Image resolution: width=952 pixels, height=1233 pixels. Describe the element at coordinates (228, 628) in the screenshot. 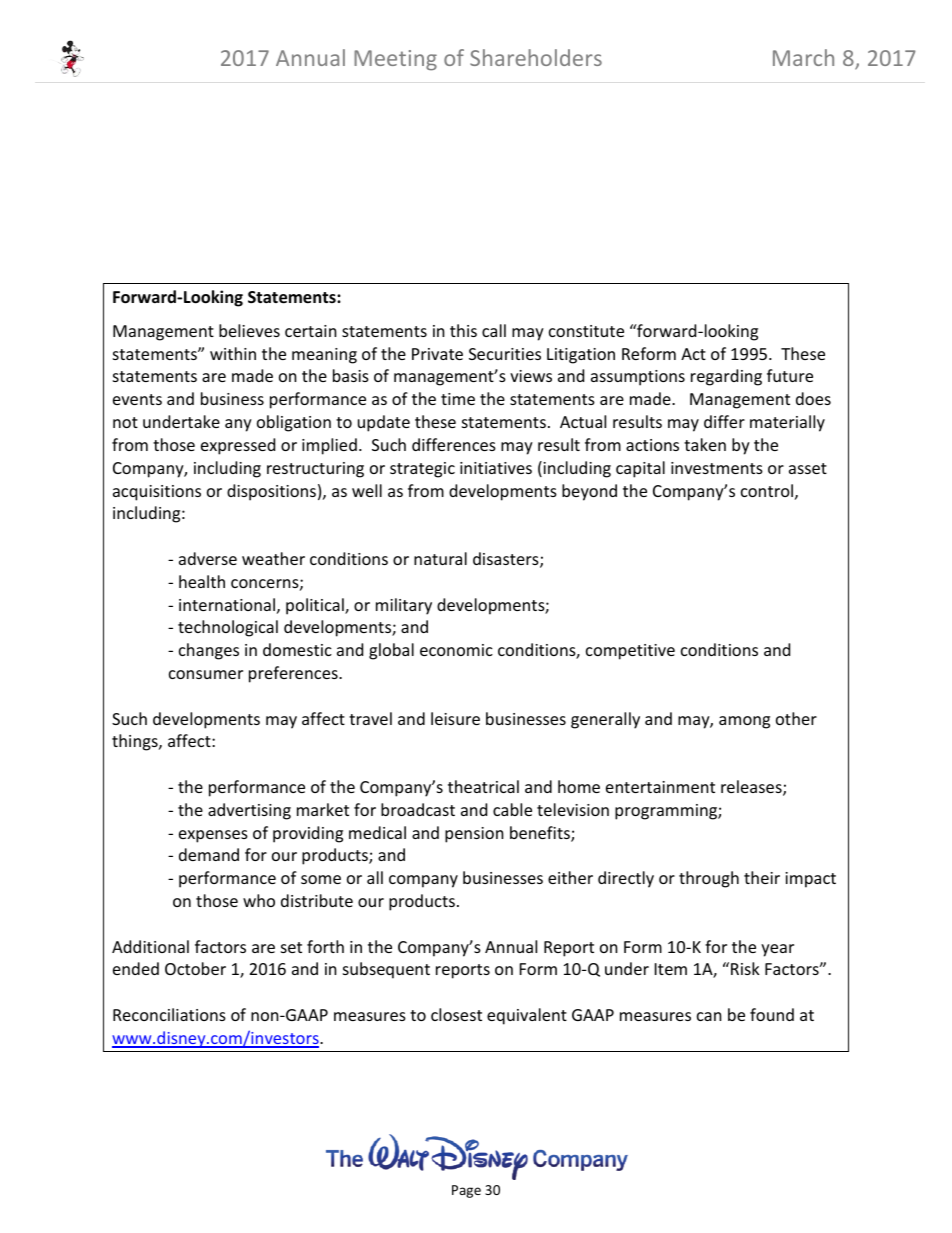

I see `technological` at that location.
